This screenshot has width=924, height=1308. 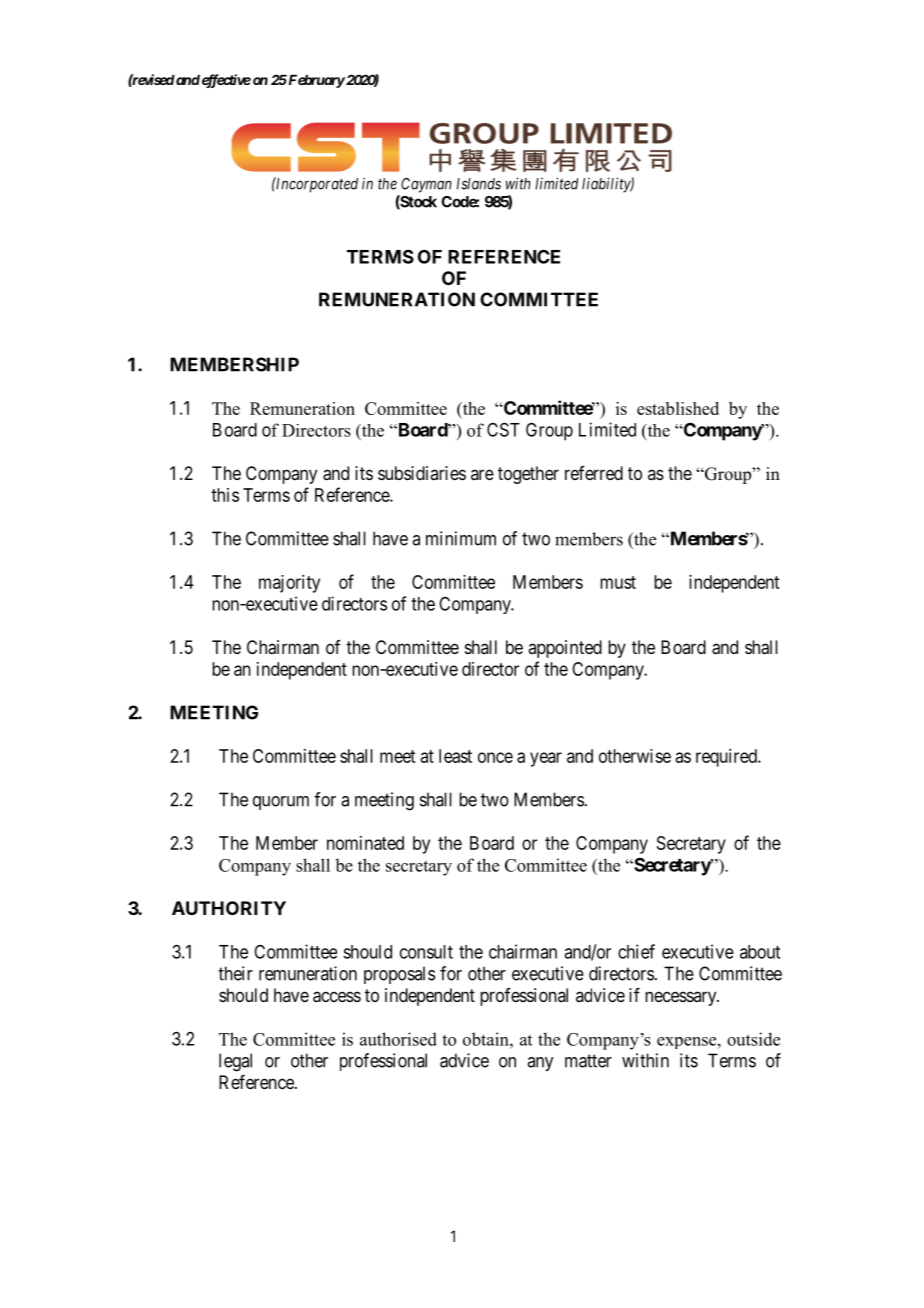 What do you see at coordinates (426, 185) in the screenshot?
I see `Cayman` at bounding box center [426, 185].
